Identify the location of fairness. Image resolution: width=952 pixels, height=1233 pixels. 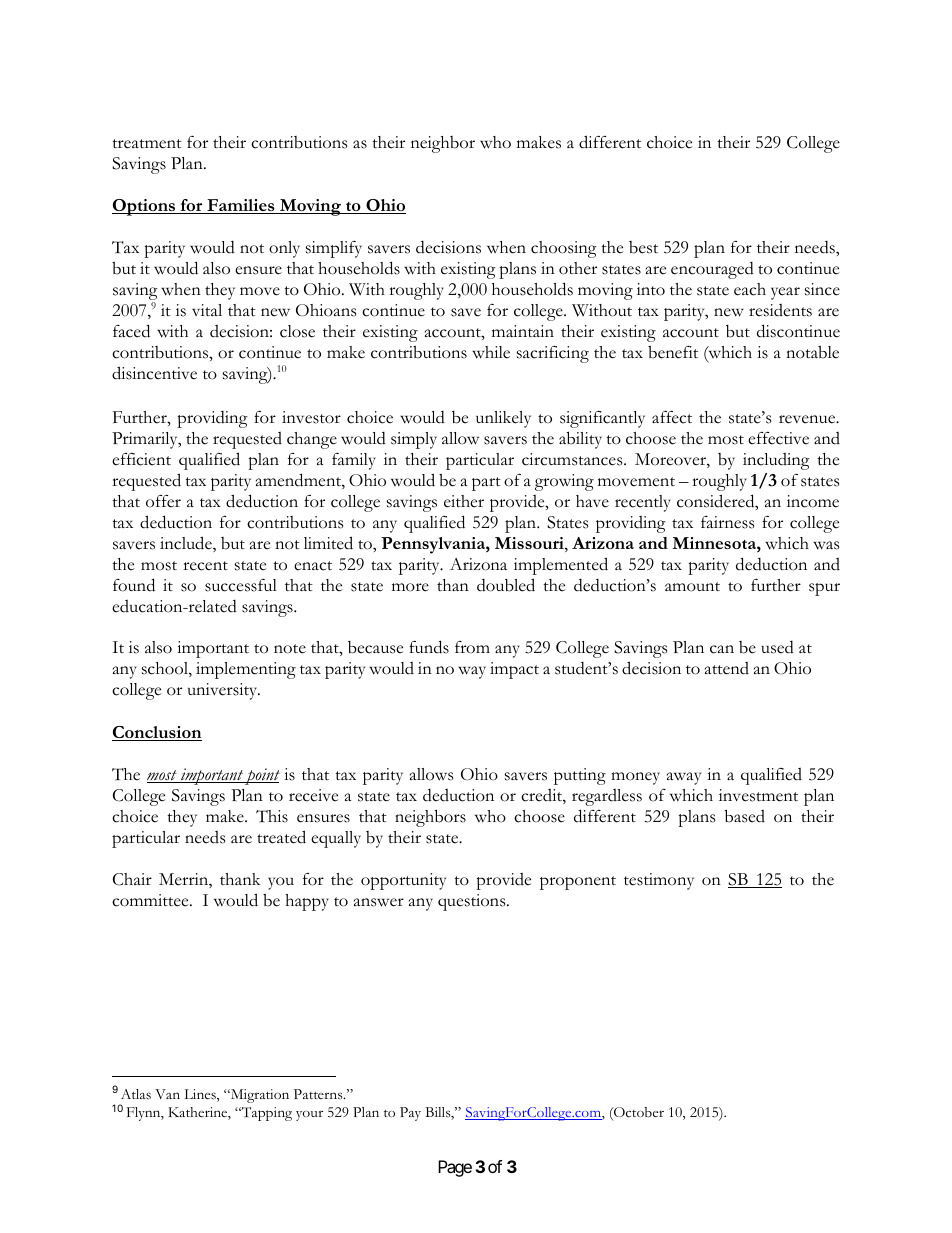
(727, 522).
